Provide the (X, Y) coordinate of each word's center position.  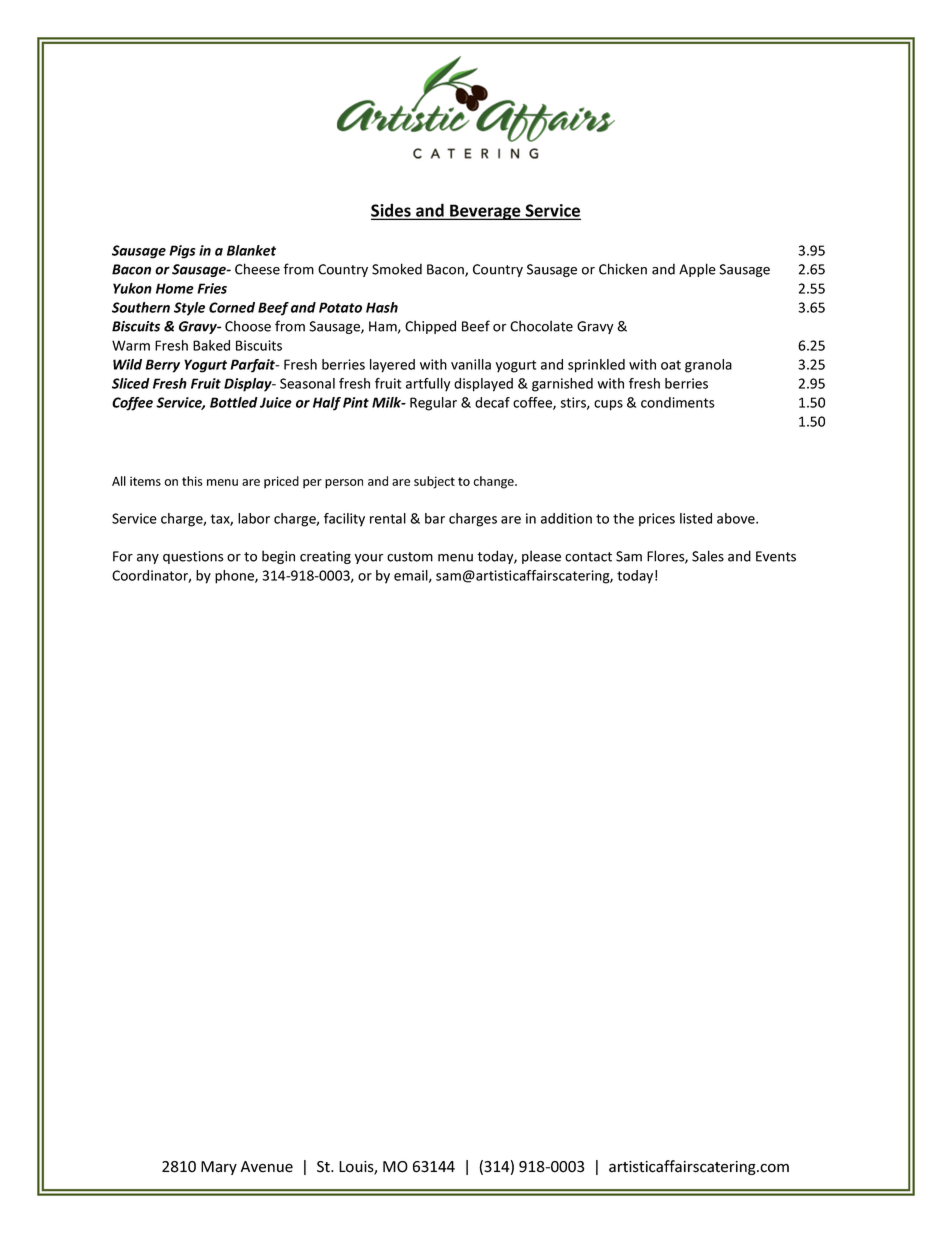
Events (776, 556)
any (148, 559)
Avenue (267, 1167)
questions (193, 557)
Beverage (485, 212)
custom (410, 557)
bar (435, 518)
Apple (697, 270)
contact (588, 557)
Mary (219, 1168)
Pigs (182, 252)
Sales (708, 556)
